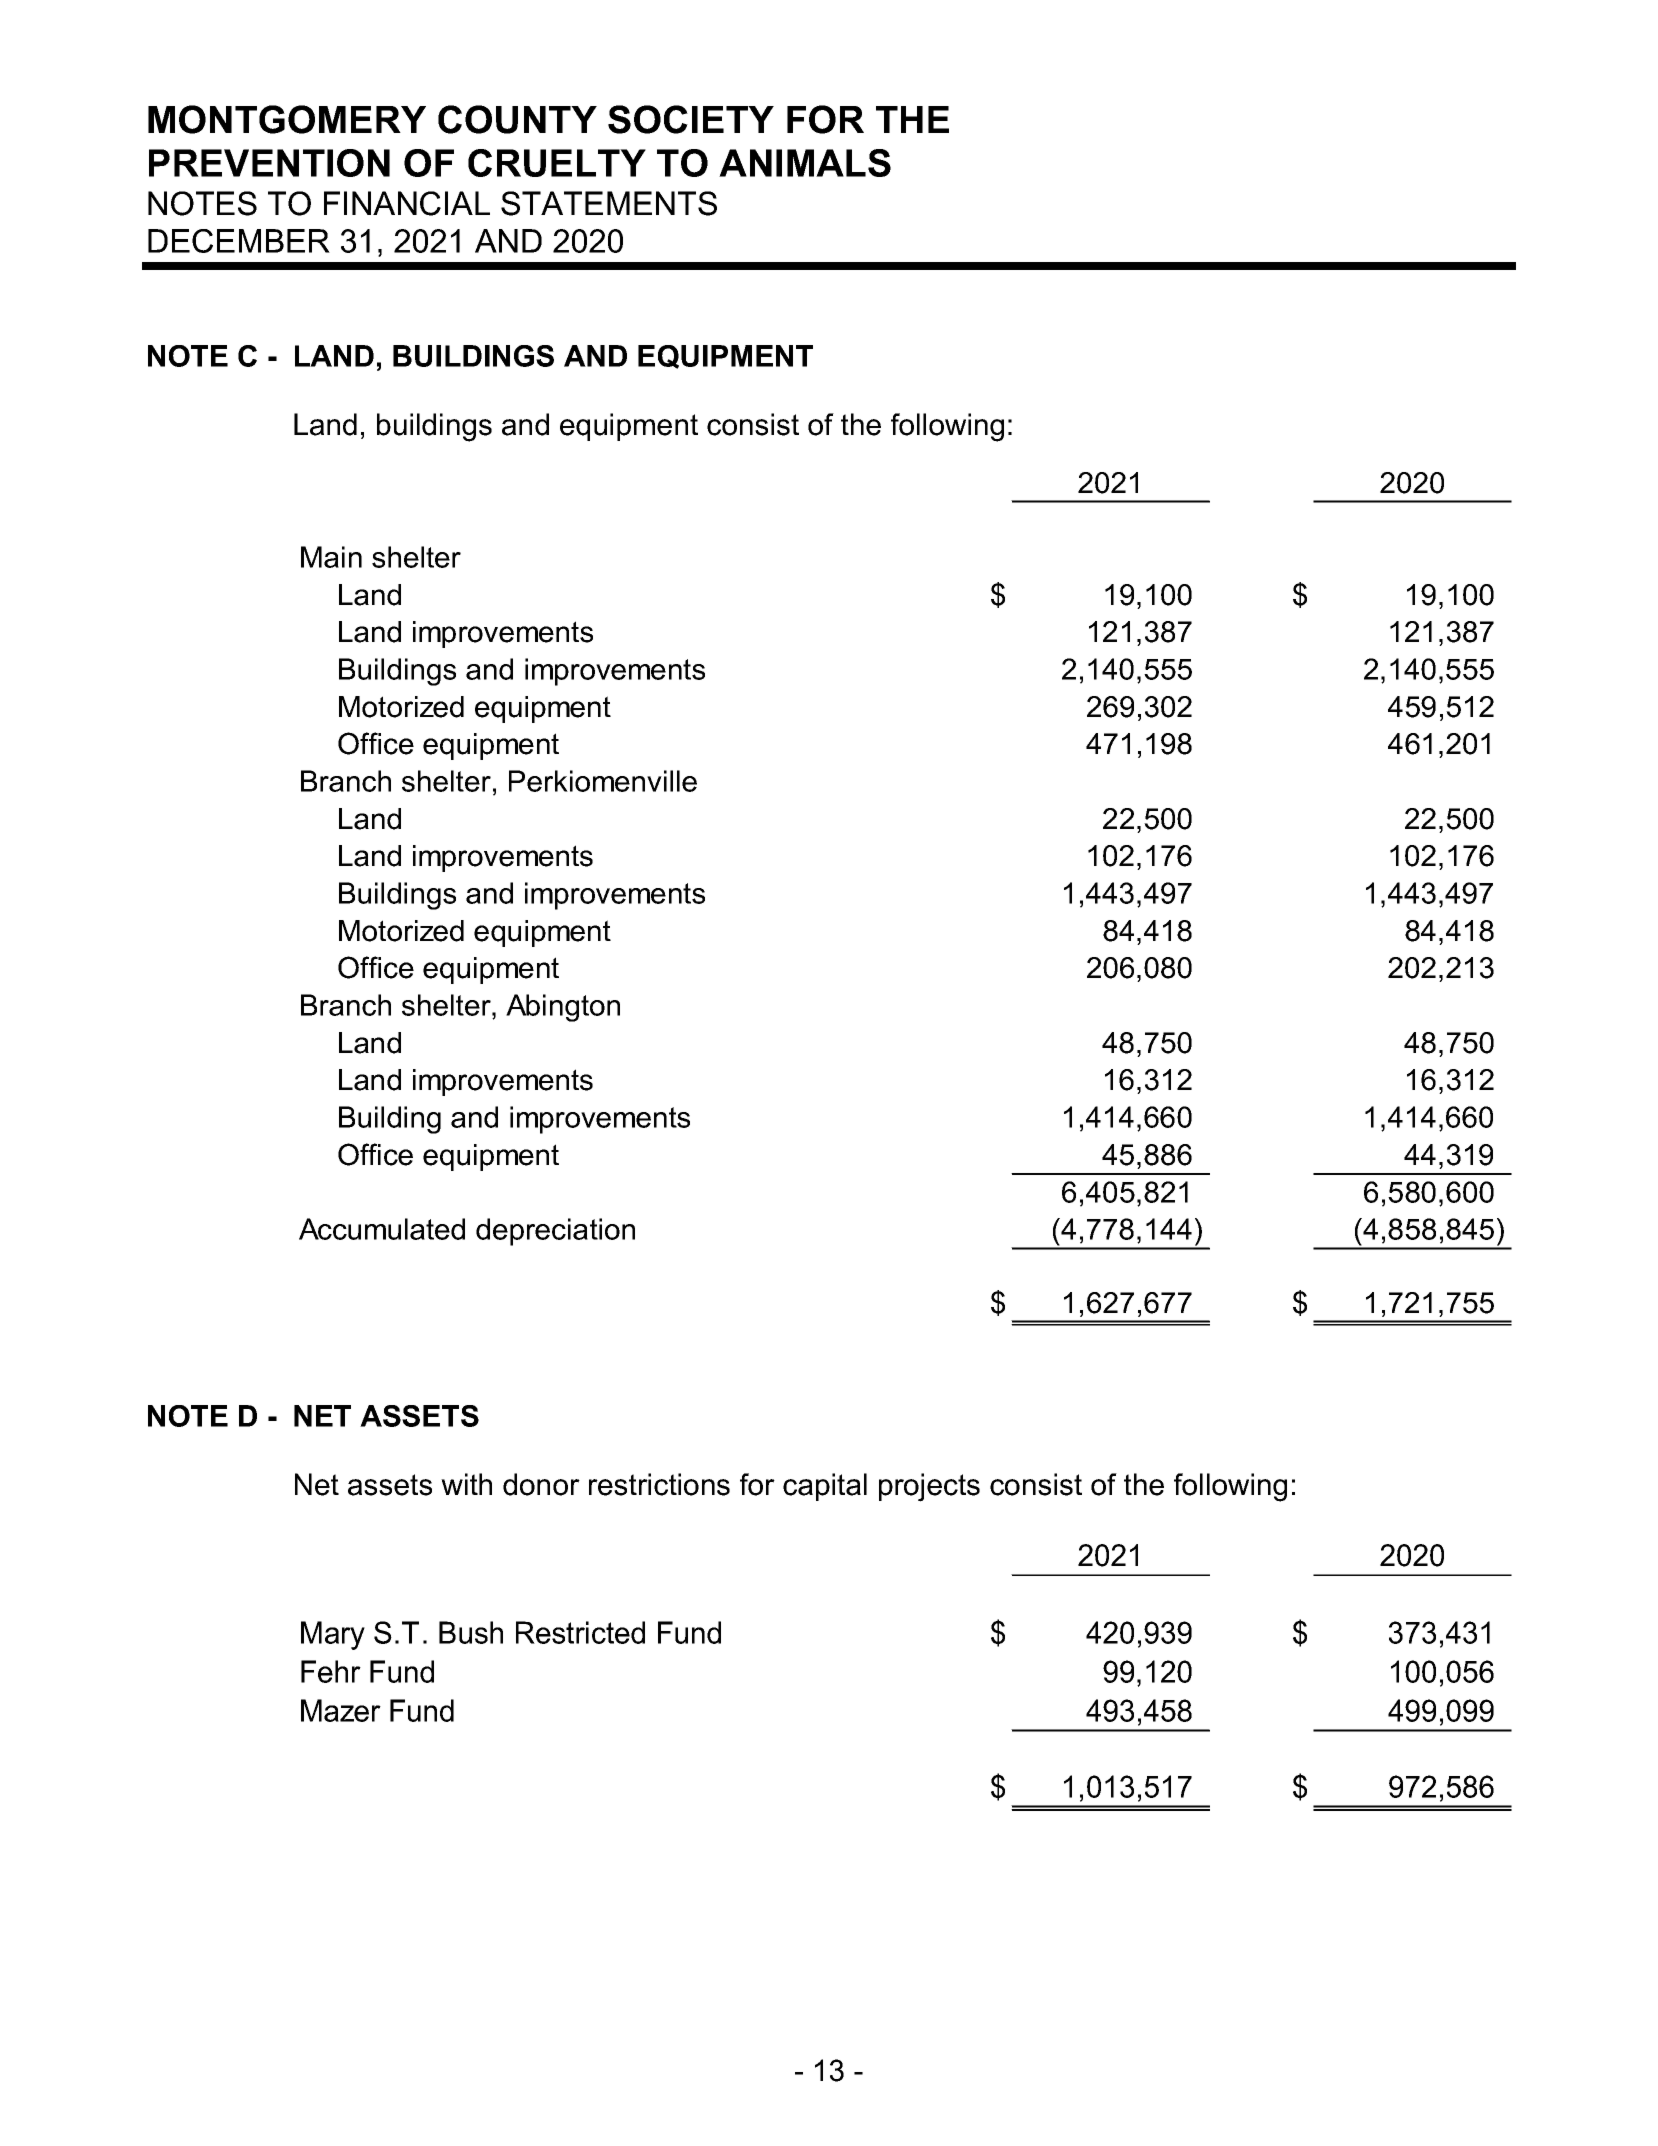  I want to click on Main, so click(331, 557).
